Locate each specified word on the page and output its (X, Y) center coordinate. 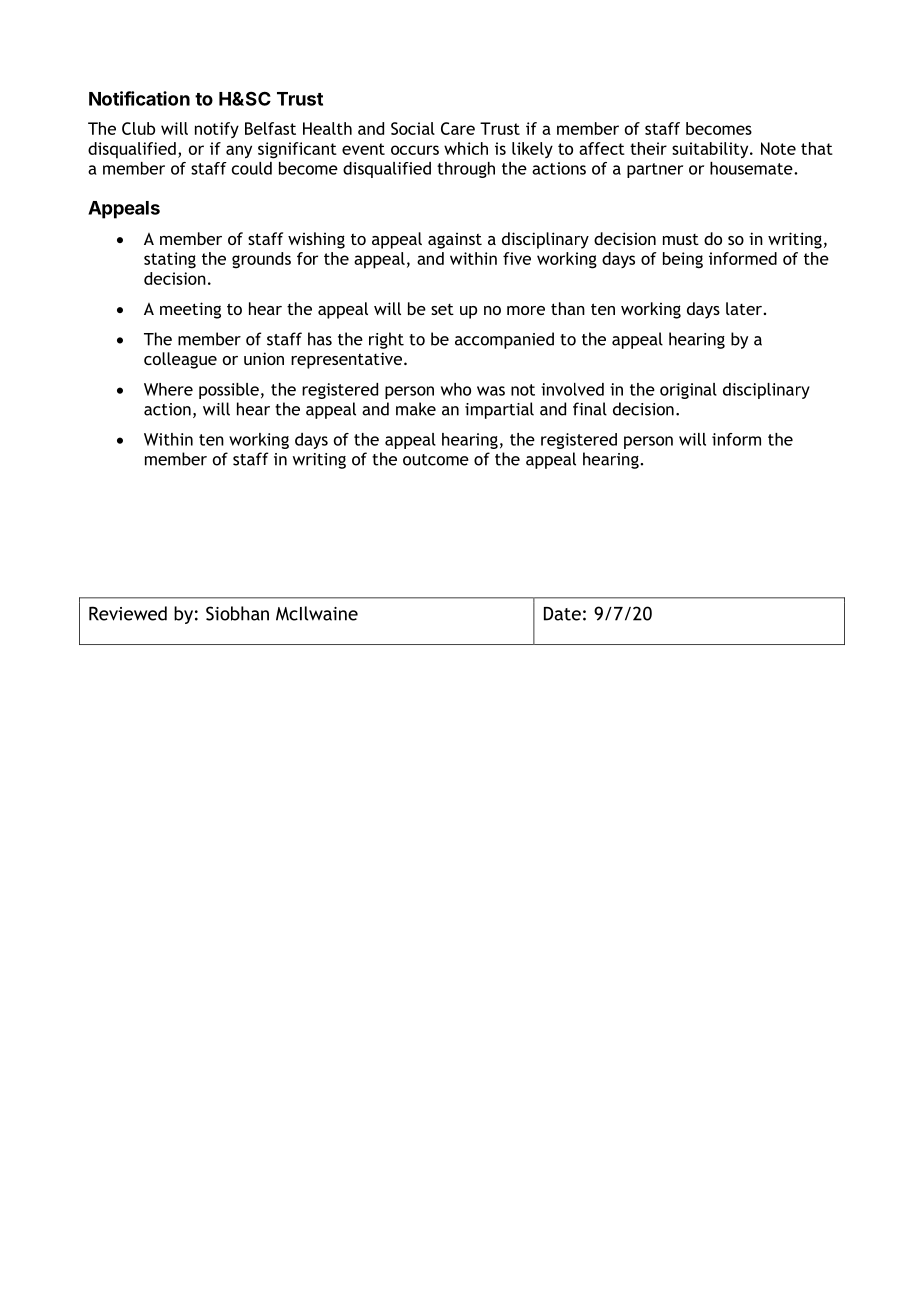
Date (562, 614)
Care (458, 128)
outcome (436, 460)
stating (170, 260)
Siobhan (237, 613)
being (683, 260)
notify (217, 130)
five (517, 258)
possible (229, 391)
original (688, 391)
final (590, 409)
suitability (711, 150)
